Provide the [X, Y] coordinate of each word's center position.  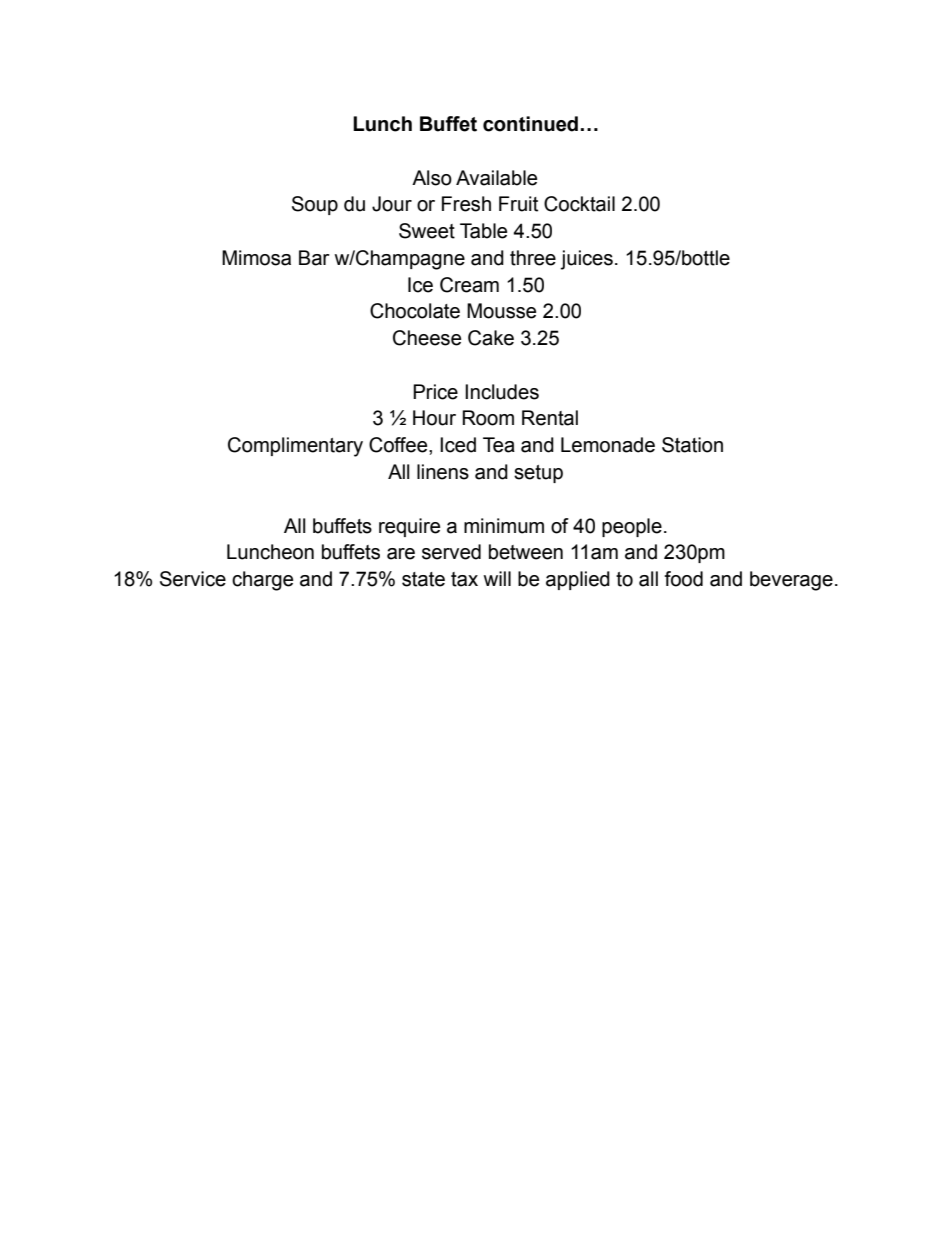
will [497, 578]
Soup [315, 205]
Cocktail [579, 204]
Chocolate [415, 311]
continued [530, 124]
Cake [491, 338]
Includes [502, 392]
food [683, 579]
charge [262, 581]
